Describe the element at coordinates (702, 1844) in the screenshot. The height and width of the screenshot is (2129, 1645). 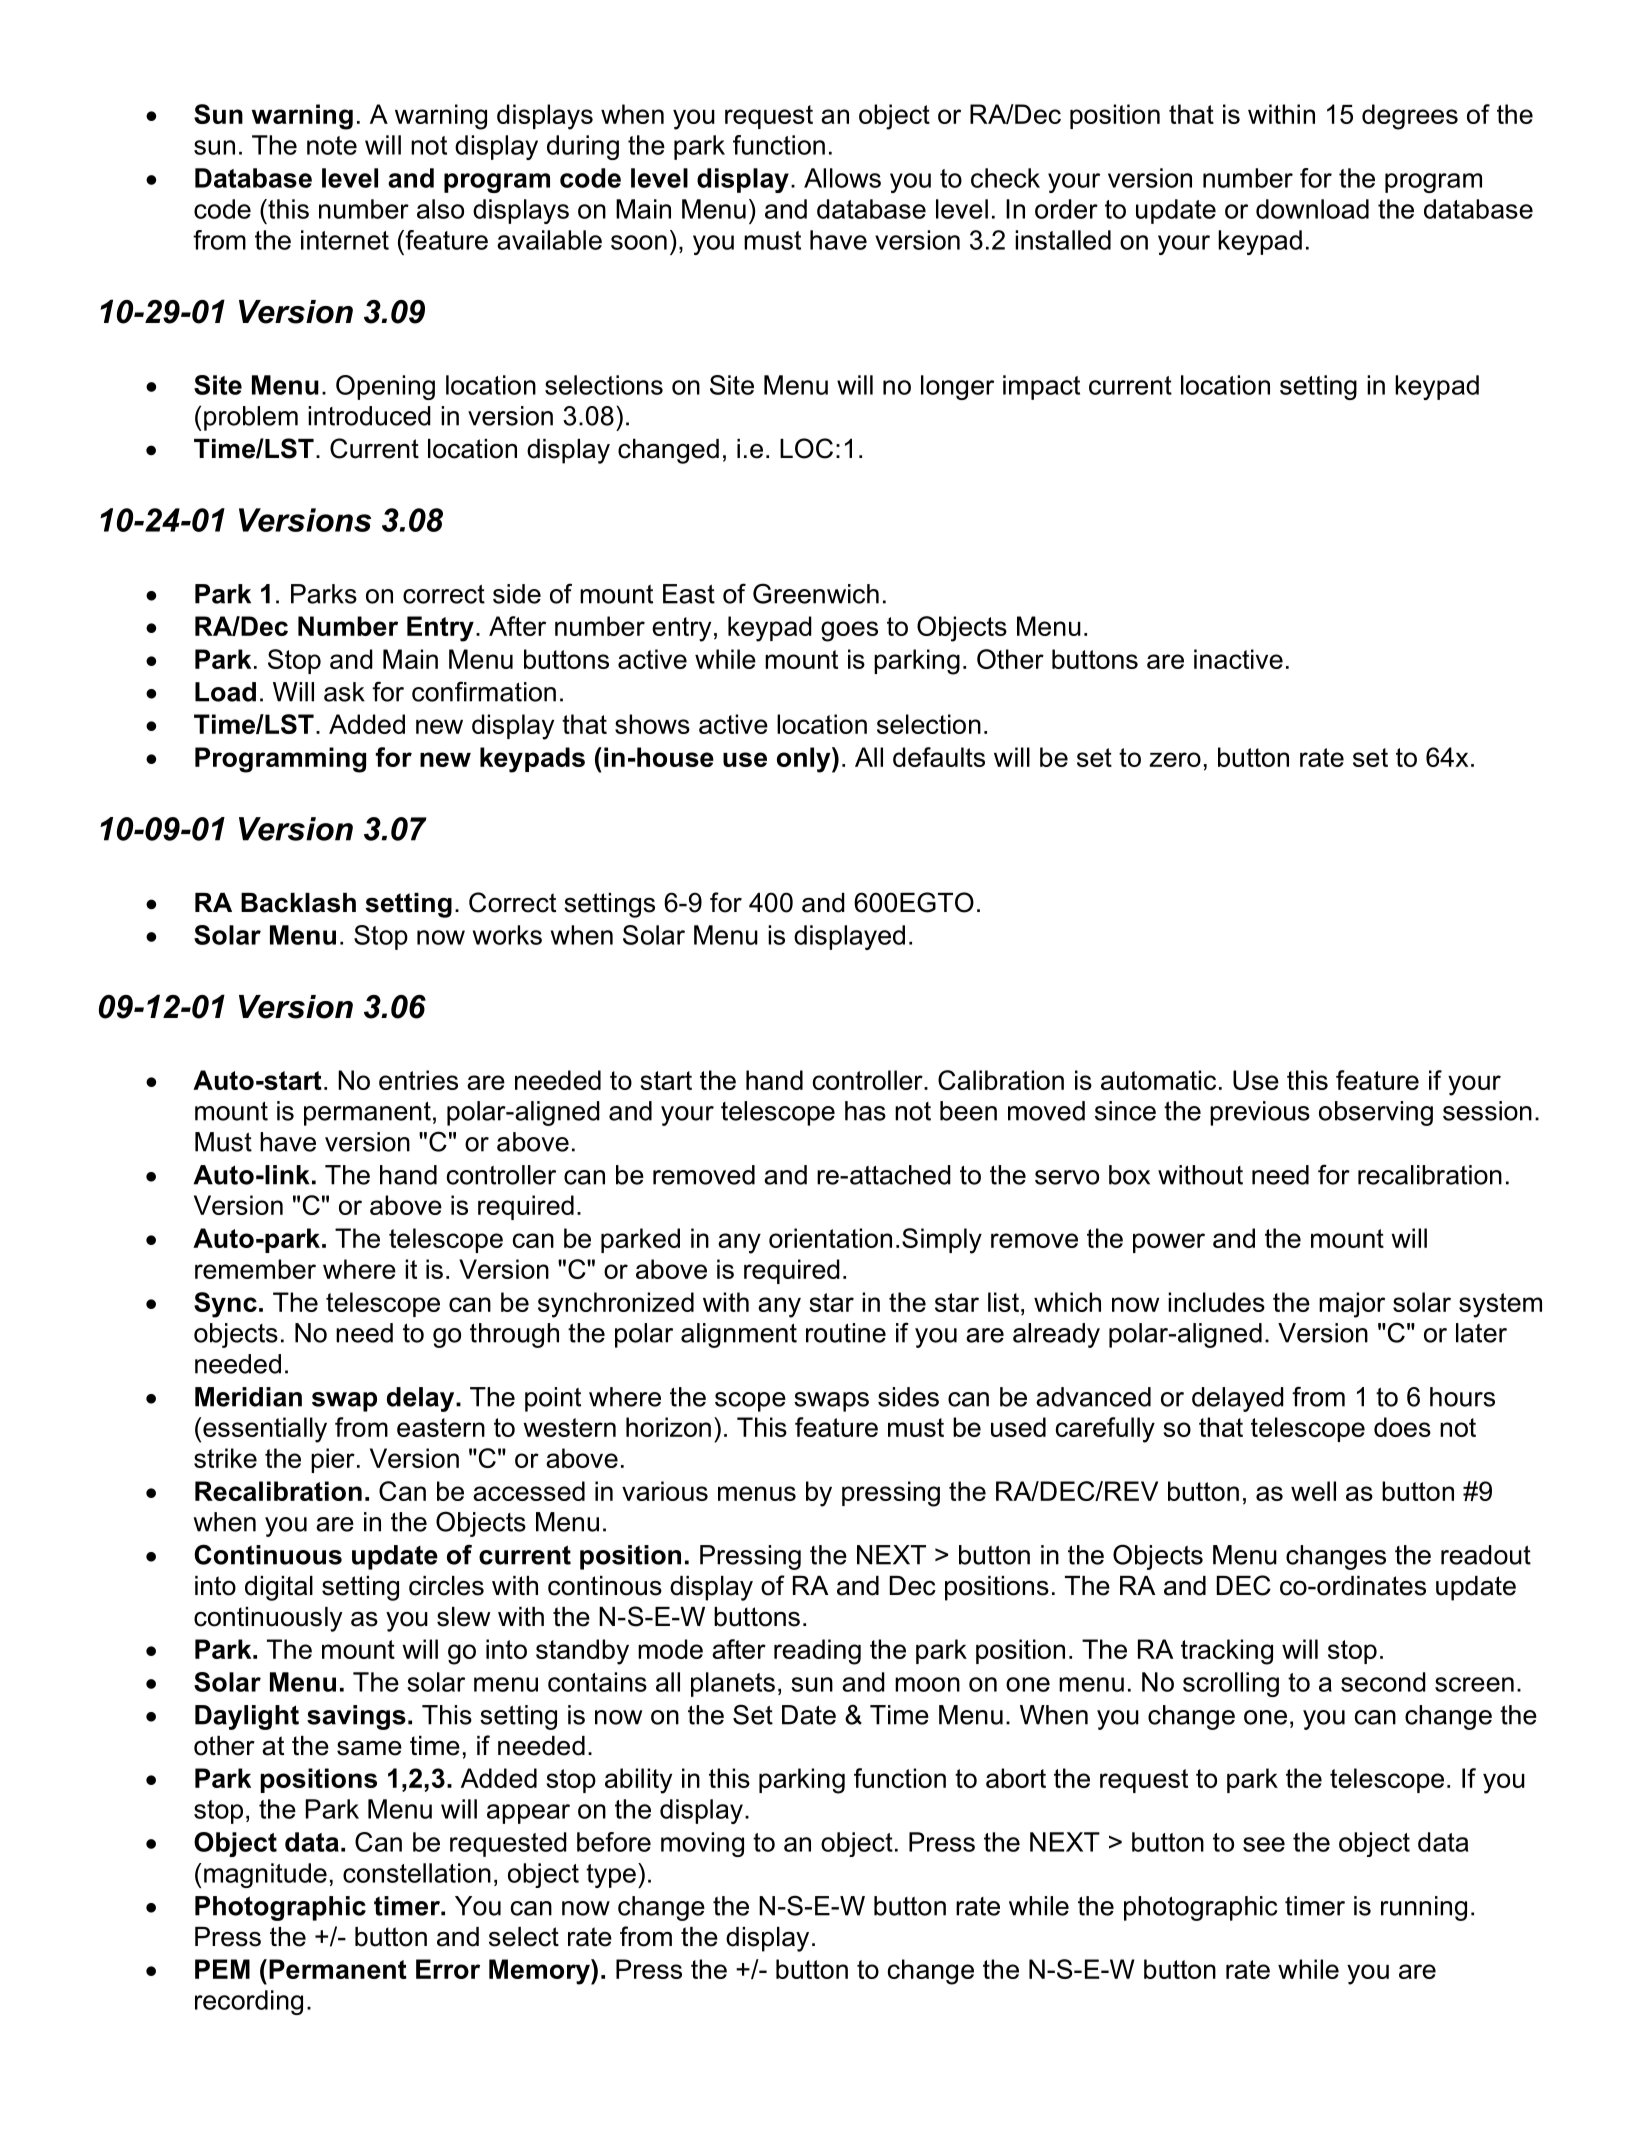
I see `moving` at that location.
